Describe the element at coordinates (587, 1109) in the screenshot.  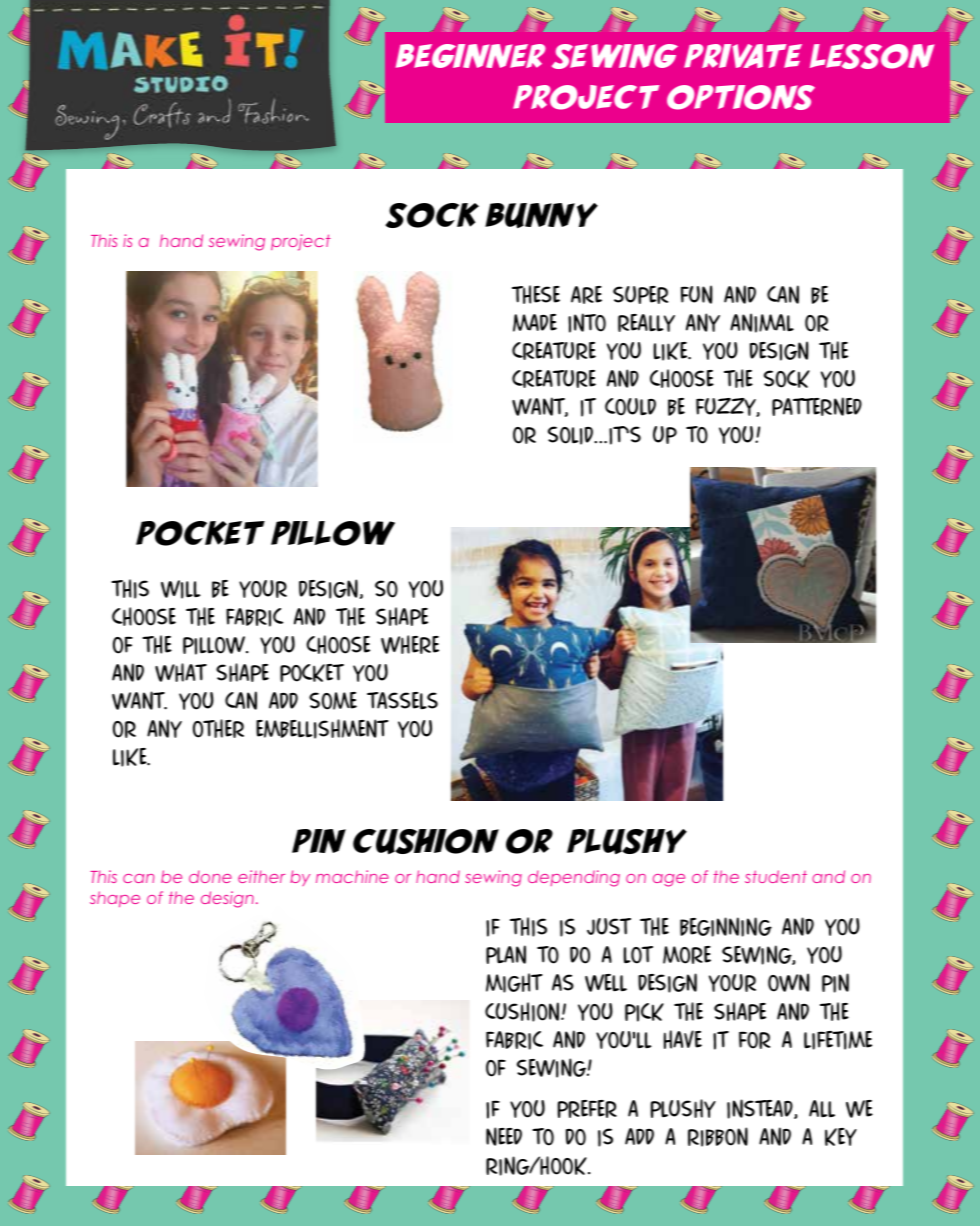
I see `prefer` at that location.
